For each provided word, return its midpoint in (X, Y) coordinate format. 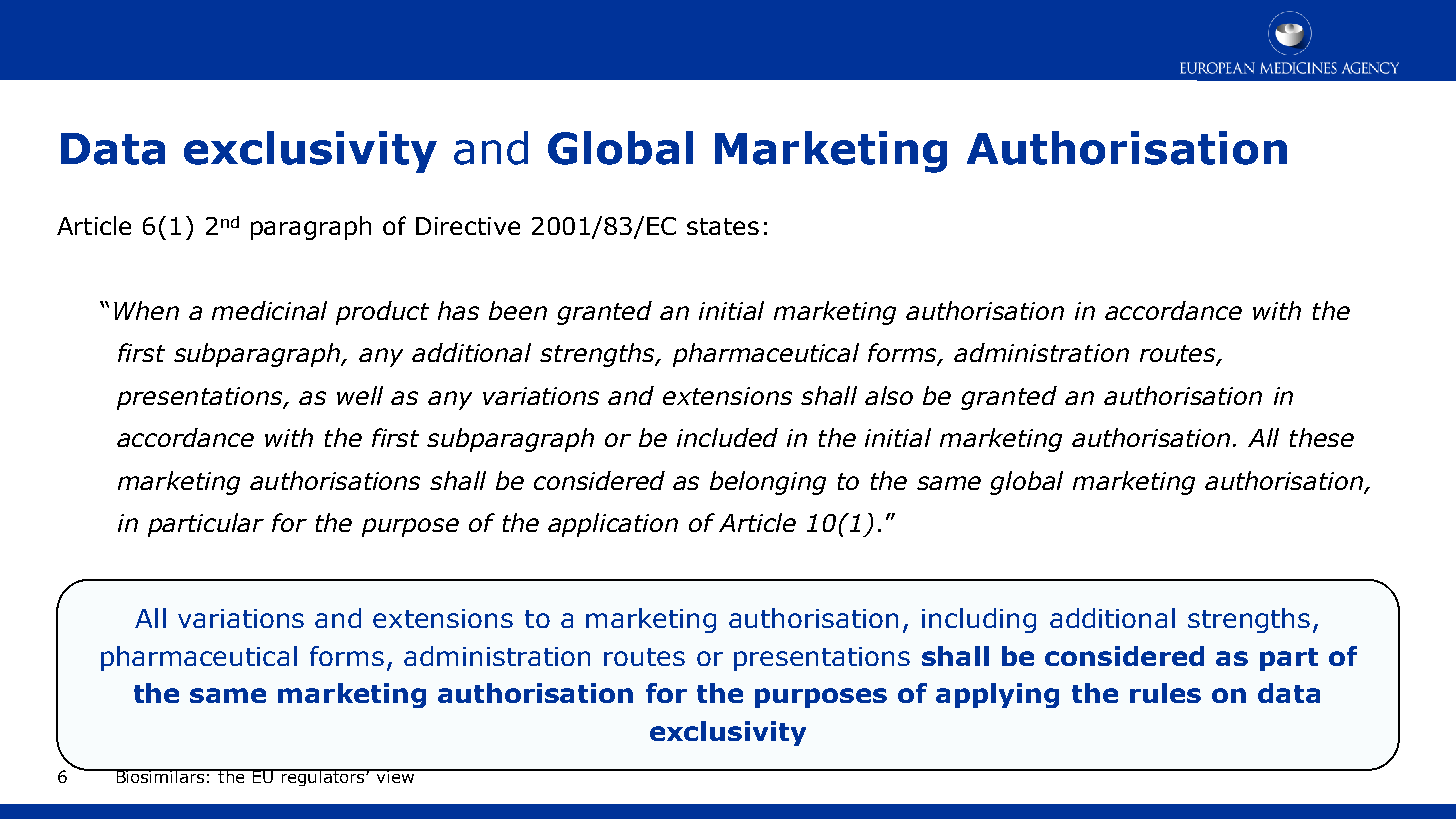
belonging (768, 483)
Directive (468, 226)
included (727, 437)
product (382, 313)
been (518, 310)
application (613, 525)
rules (1165, 693)
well (360, 395)
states (723, 226)
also (889, 395)
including (979, 620)
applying (997, 695)
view (396, 776)
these (1322, 437)
